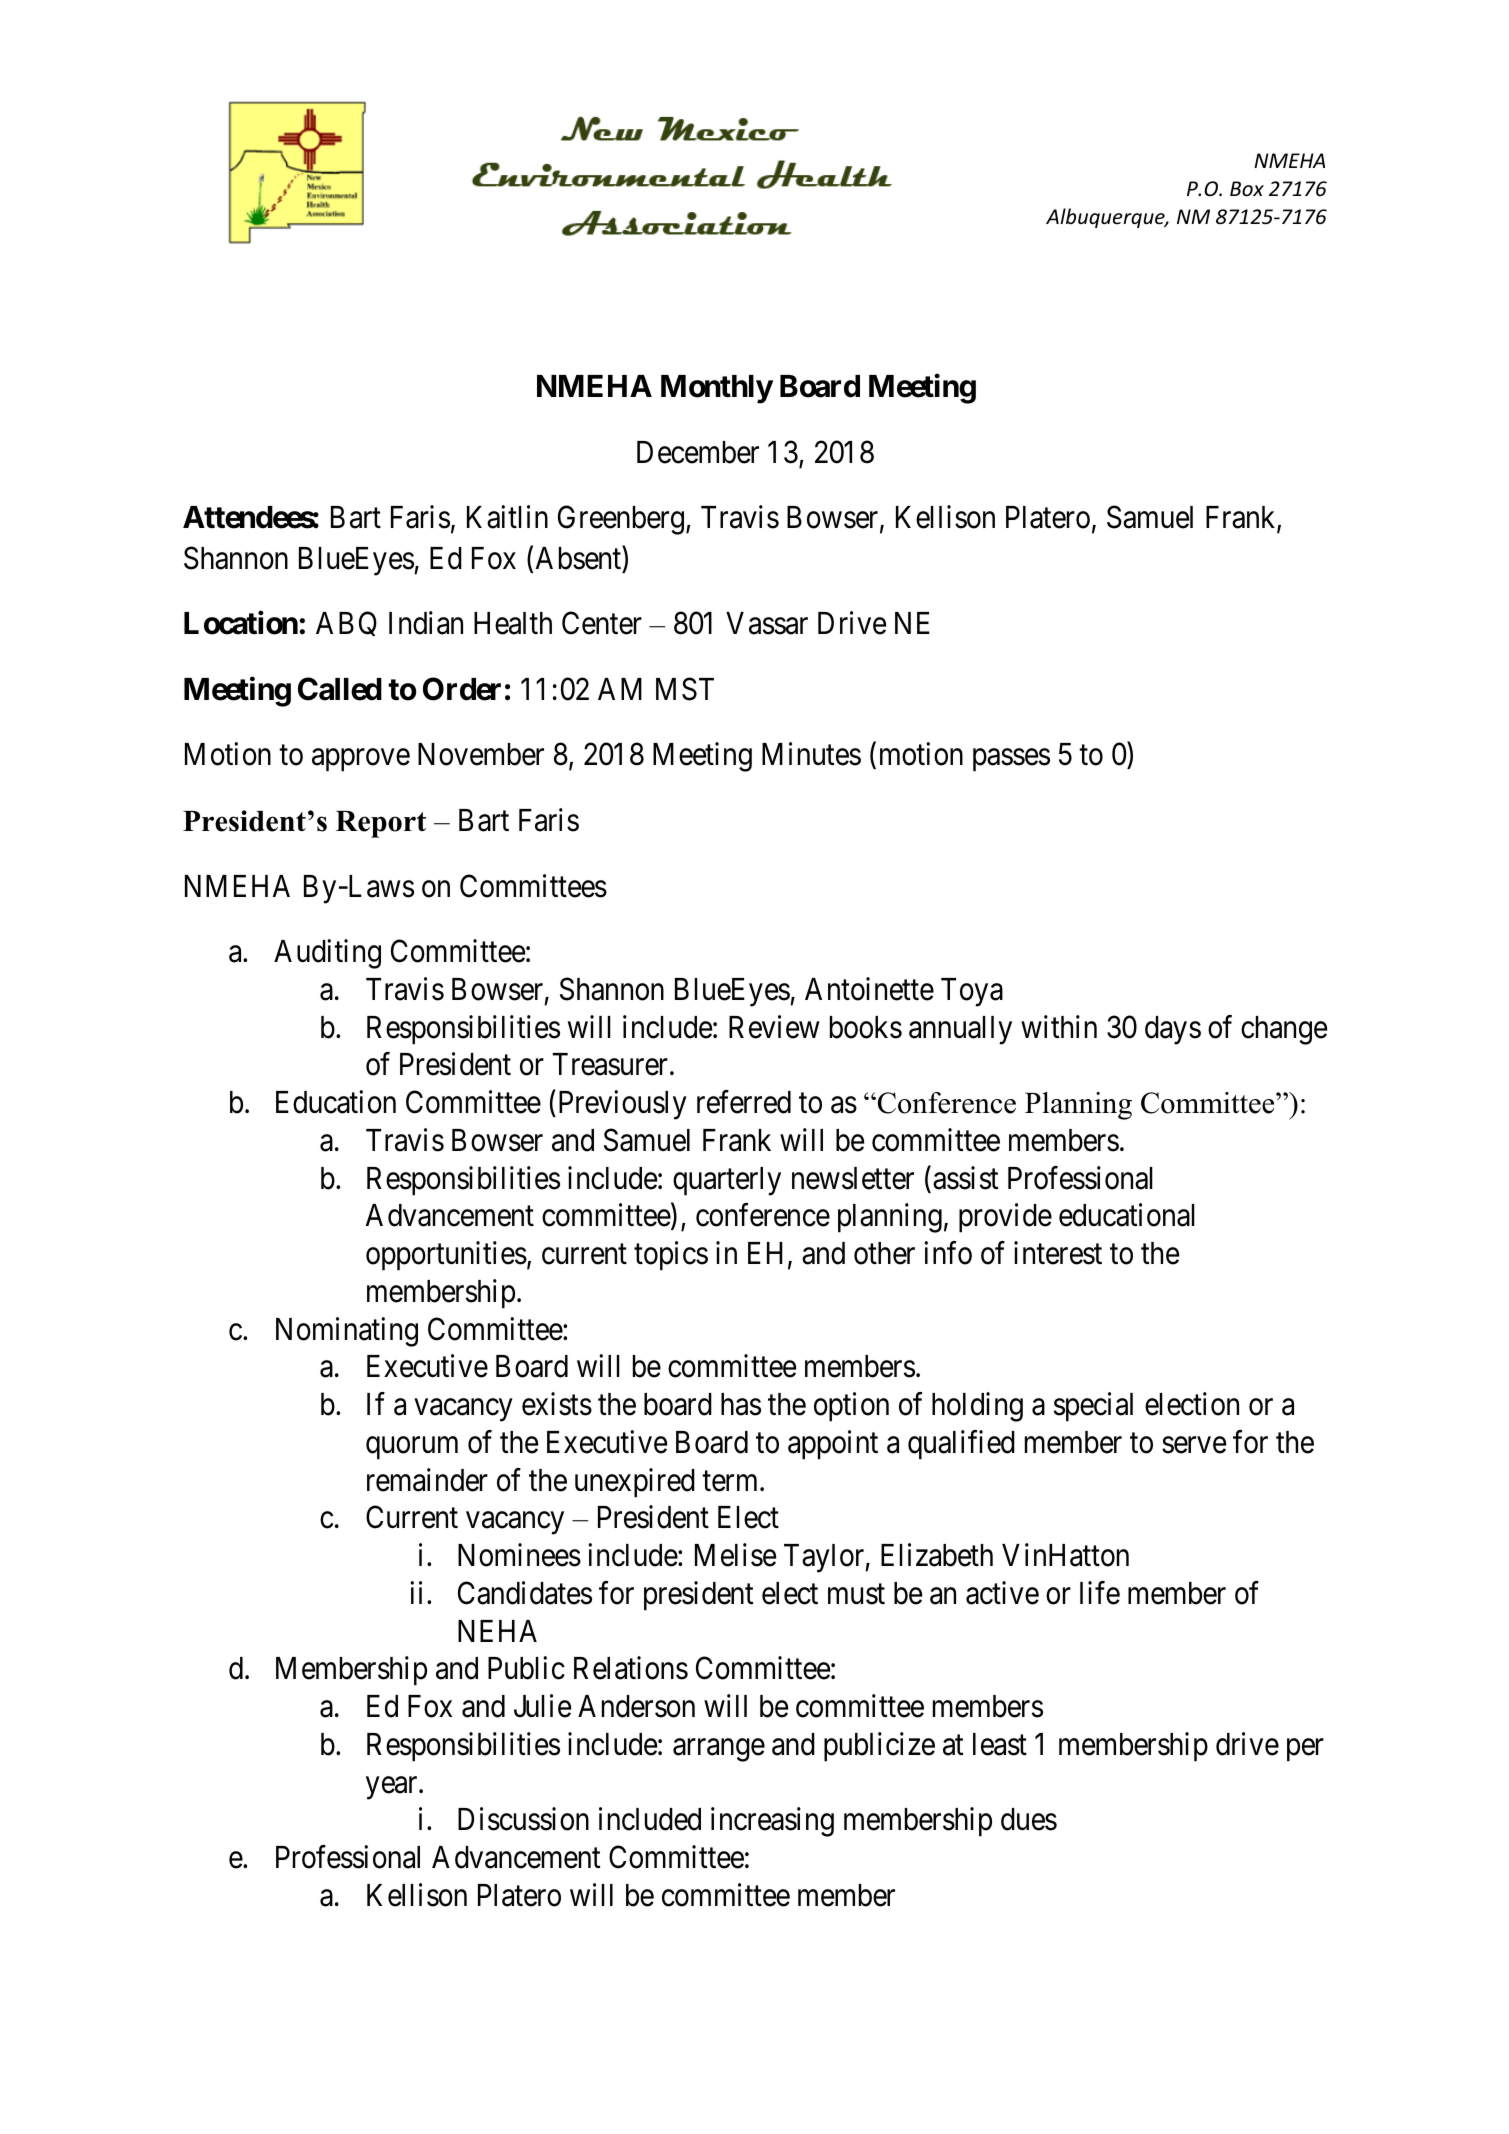  Describe the element at coordinates (774, 1027) in the screenshot. I see `Review` at that location.
